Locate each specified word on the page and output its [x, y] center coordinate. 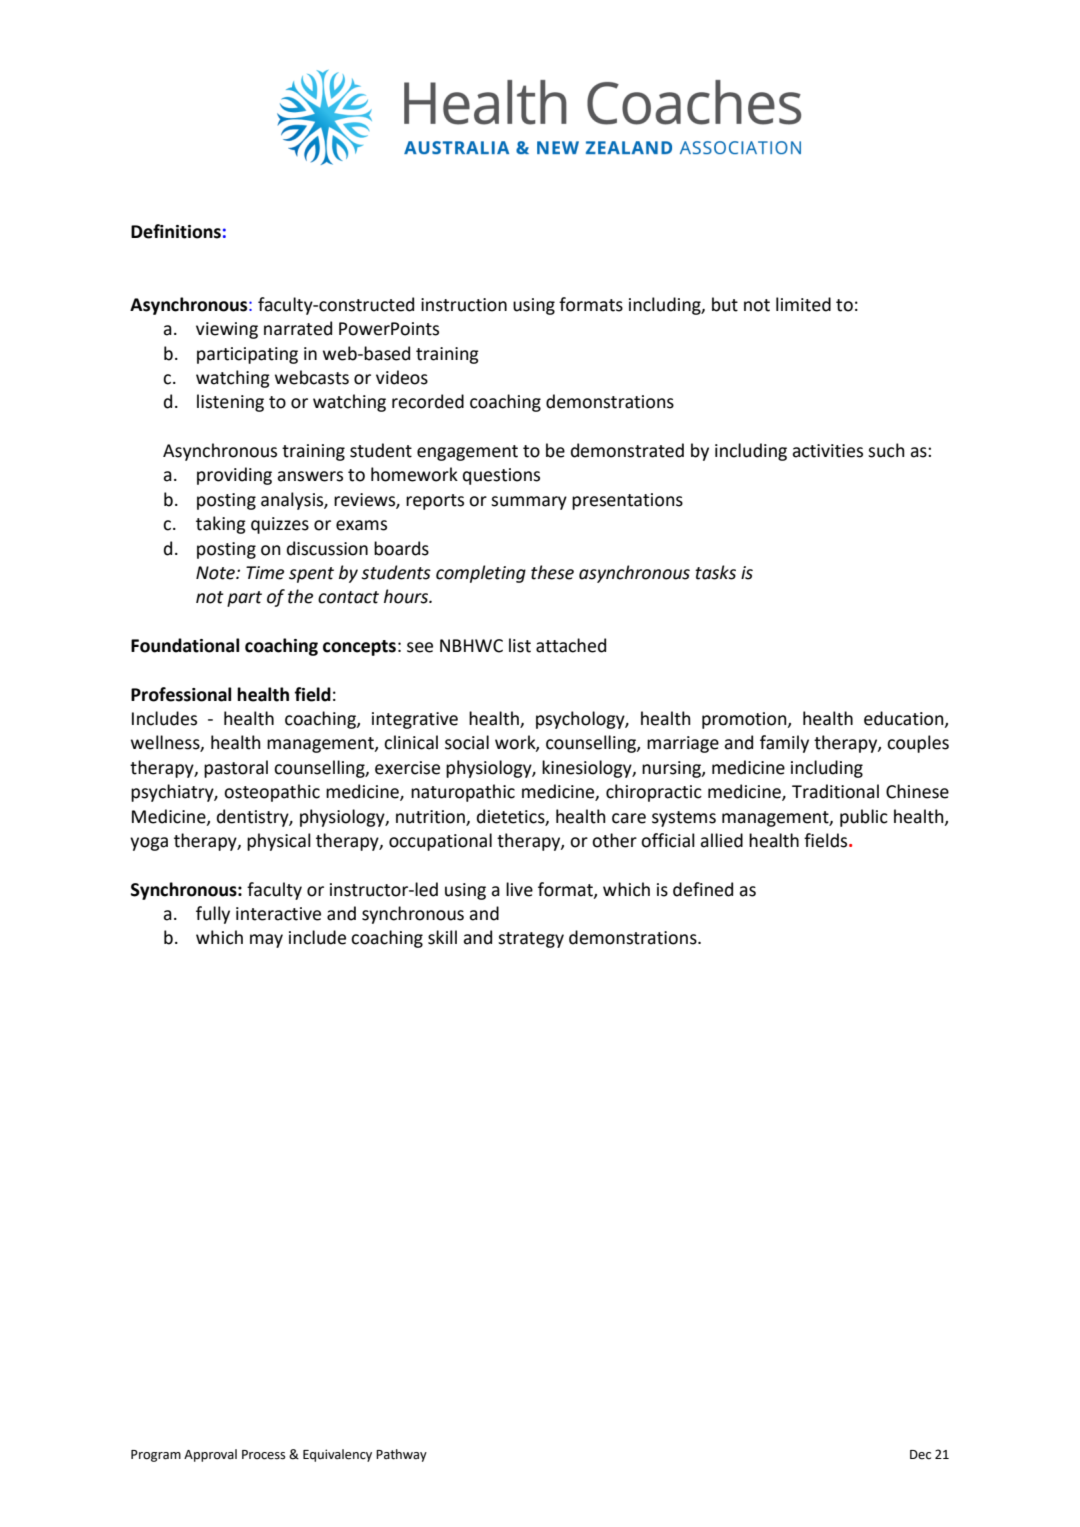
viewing [227, 330]
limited [803, 304]
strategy [531, 940]
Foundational [185, 645]
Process [263, 1455]
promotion [745, 720]
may [266, 941]
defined [703, 889]
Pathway [401, 1455]
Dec [920, 1455]
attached [571, 645]
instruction [464, 305]
